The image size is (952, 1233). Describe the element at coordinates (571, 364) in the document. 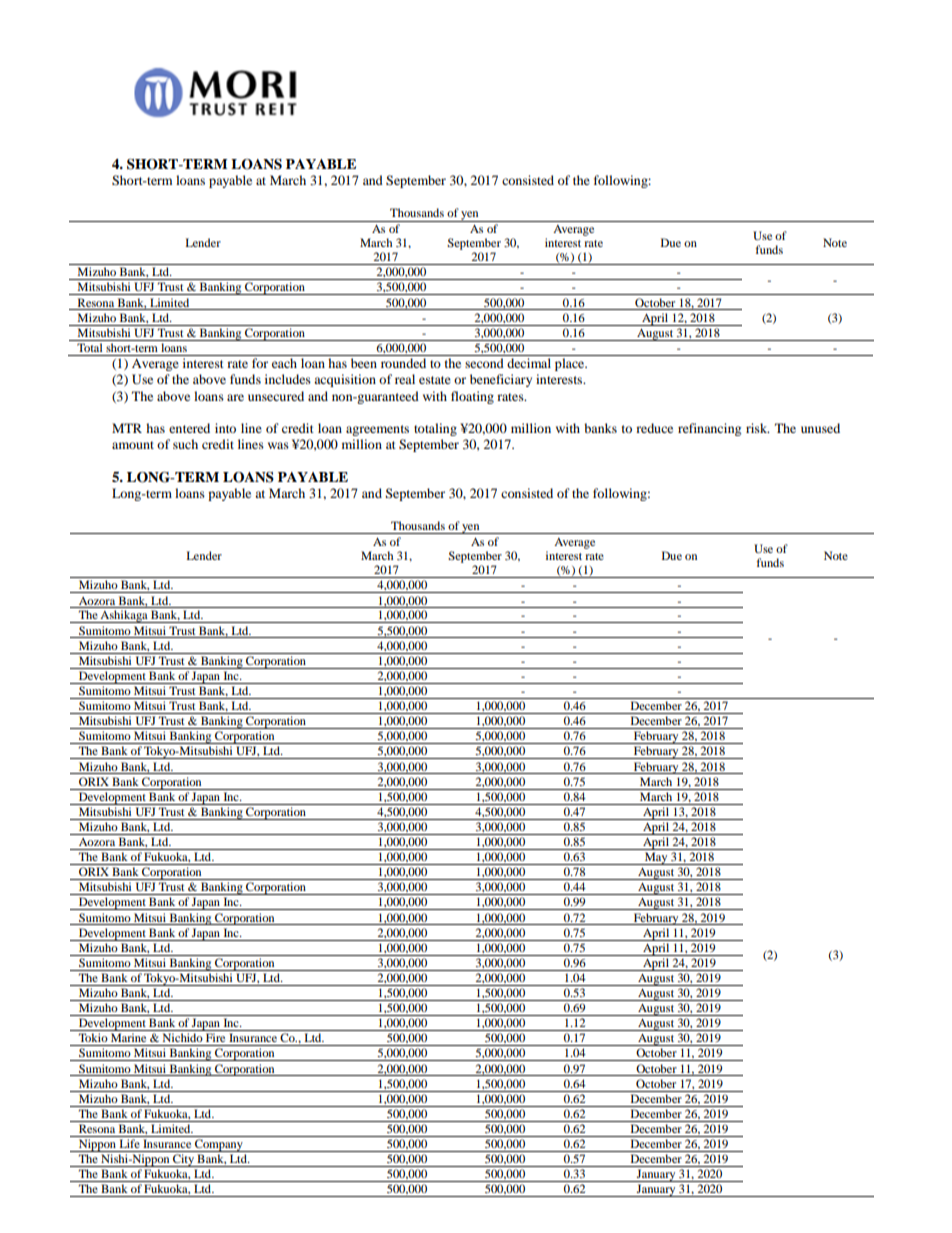

I see `place` at that location.
